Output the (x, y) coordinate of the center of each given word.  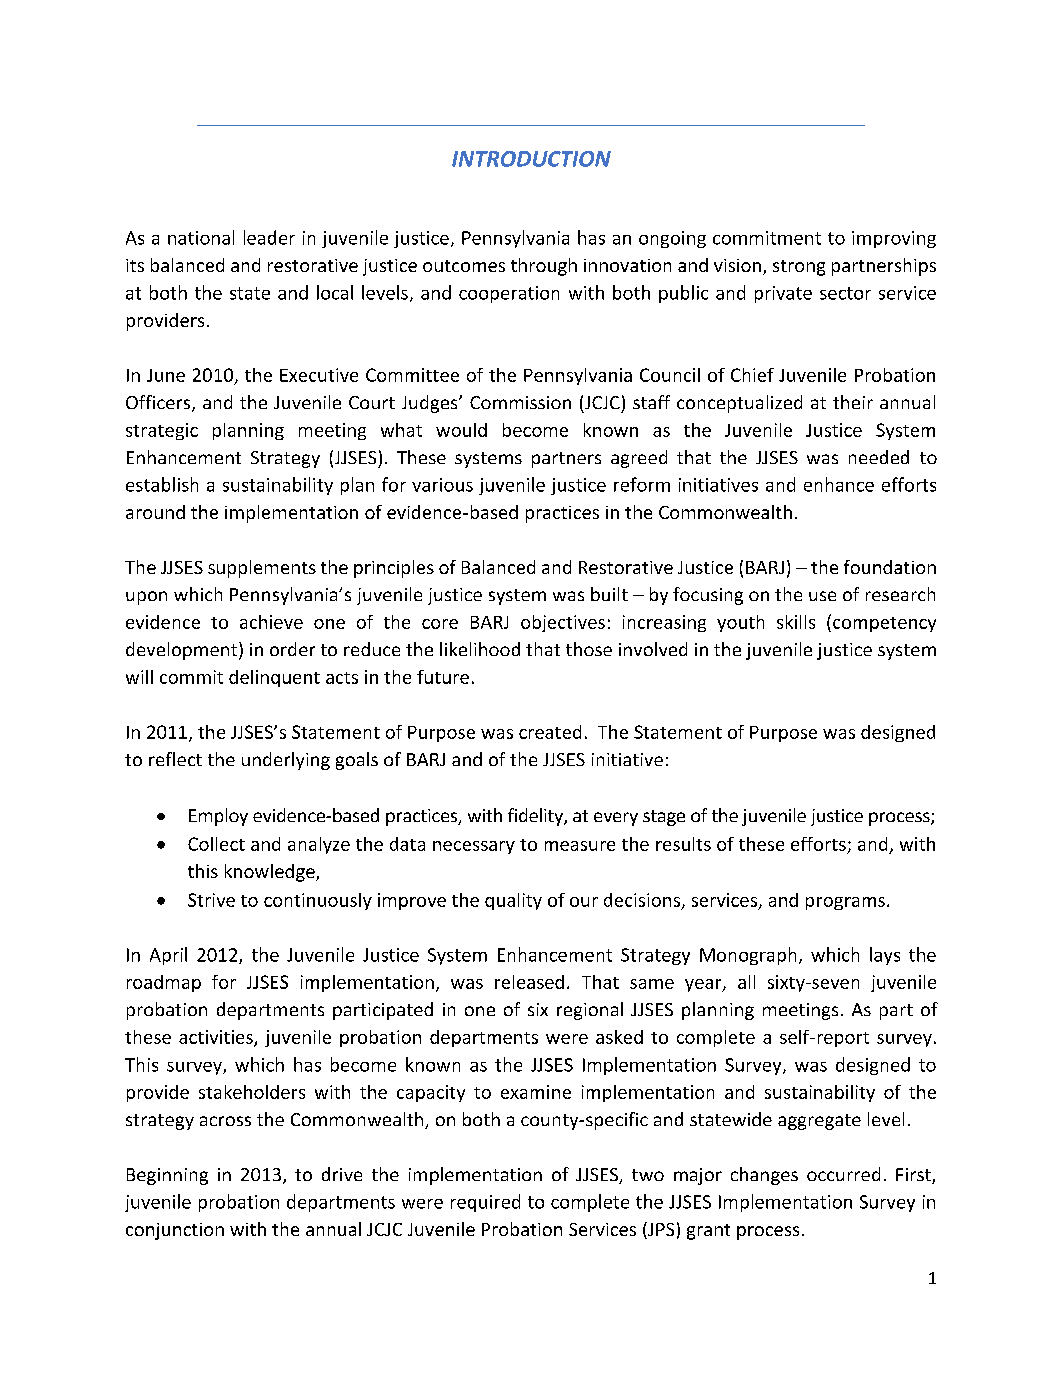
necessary (474, 847)
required (485, 1203)
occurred (843, 1174)
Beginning (167, 1176)
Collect (216, 844)
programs (845, 903)
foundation (890, 567)
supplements (262, 569)
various (442, 485)
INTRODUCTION (531, 159)
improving (894, 239)
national (201, 237)
